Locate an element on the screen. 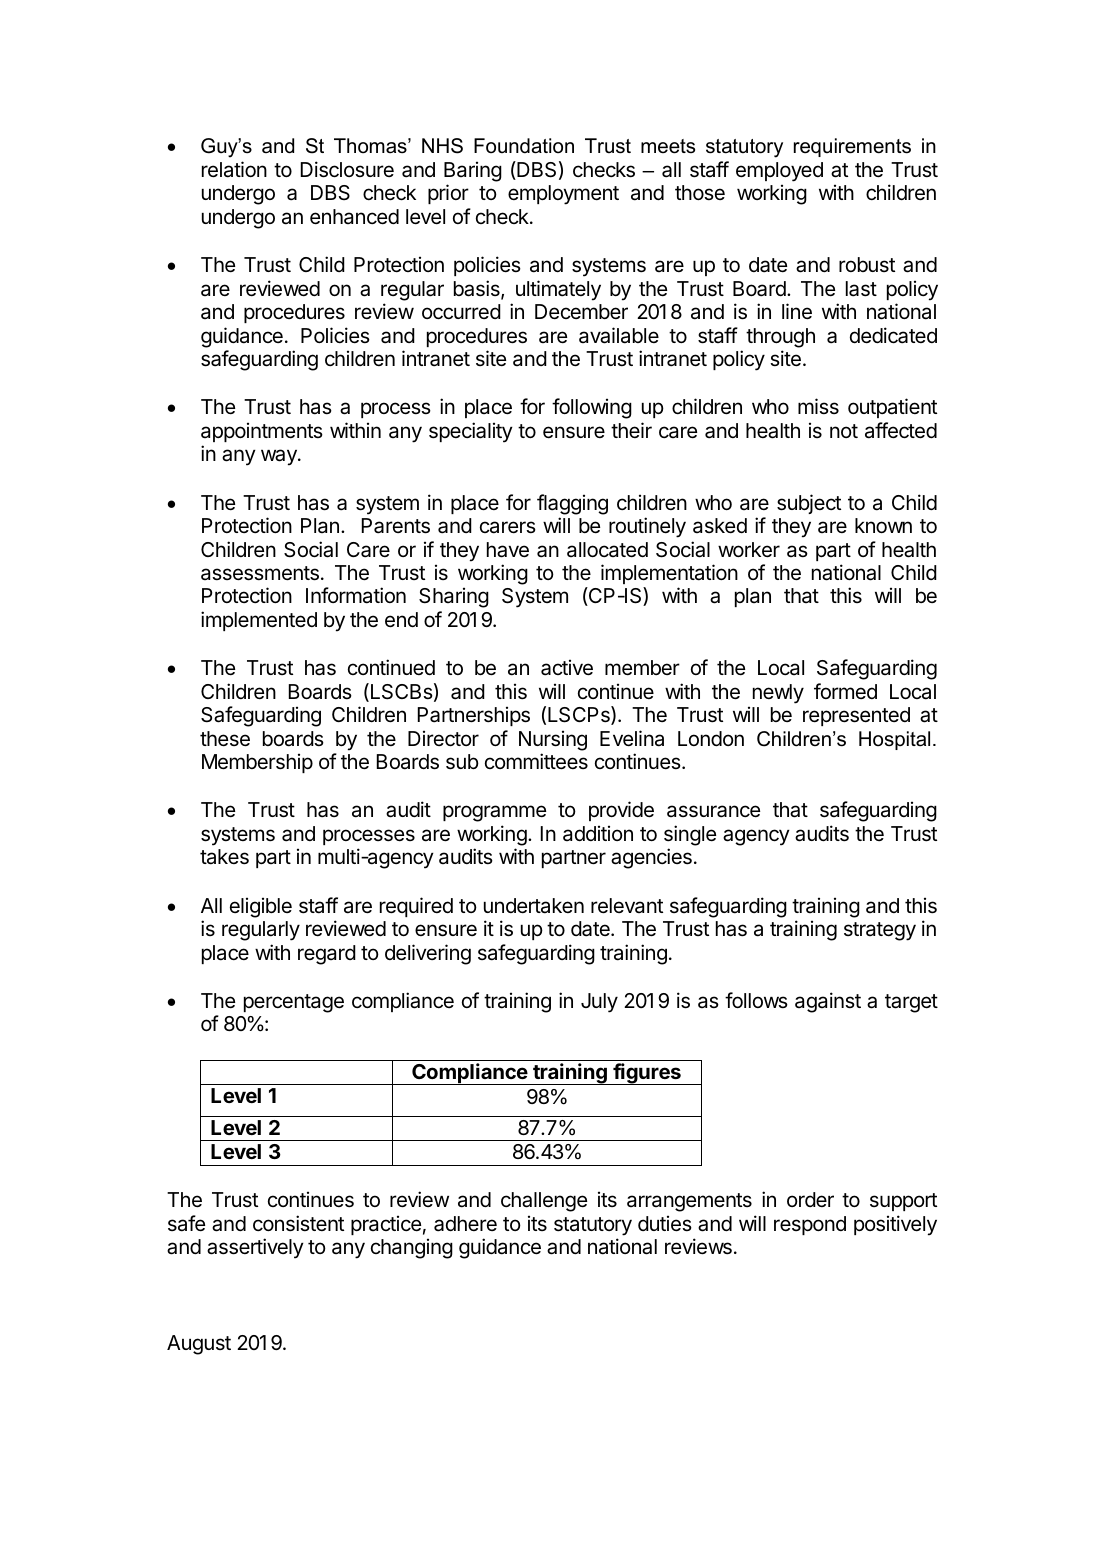 The height and width of the screenshot is (1562, 1104). July is located at coordinates (599, 1003).
